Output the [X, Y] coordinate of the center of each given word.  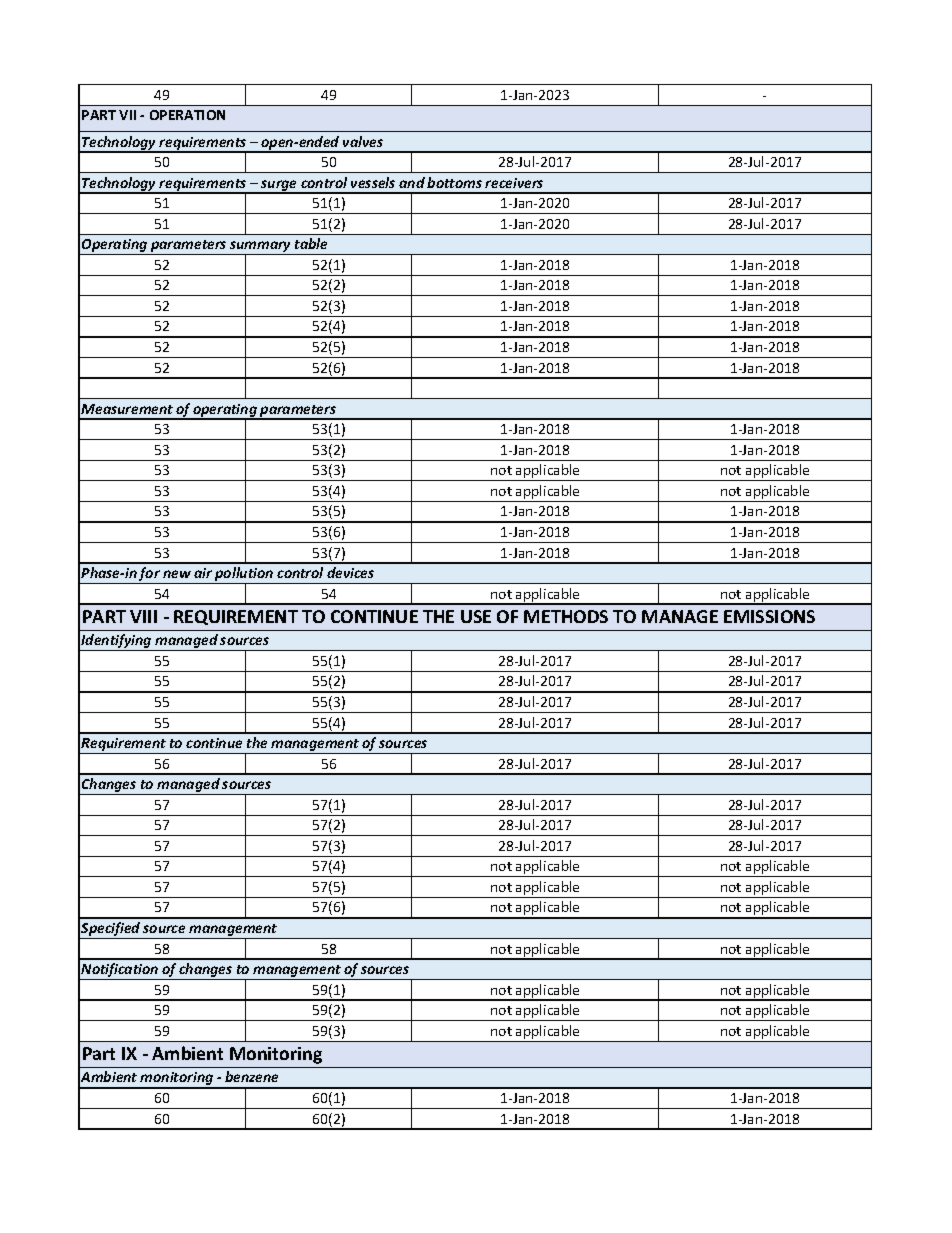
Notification [120, 971]
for [150, 575]
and [412, 182]
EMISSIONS [769, 616]
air [203, 573]
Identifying [117, 642]
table [311, 243]
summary [261, 248]
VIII [143, 616]
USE [476, 616]
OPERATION [187, 115]
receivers [514, 183]
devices [350, 572]
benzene [251, 1076]
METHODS [566, 616]
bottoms [454, 182]
